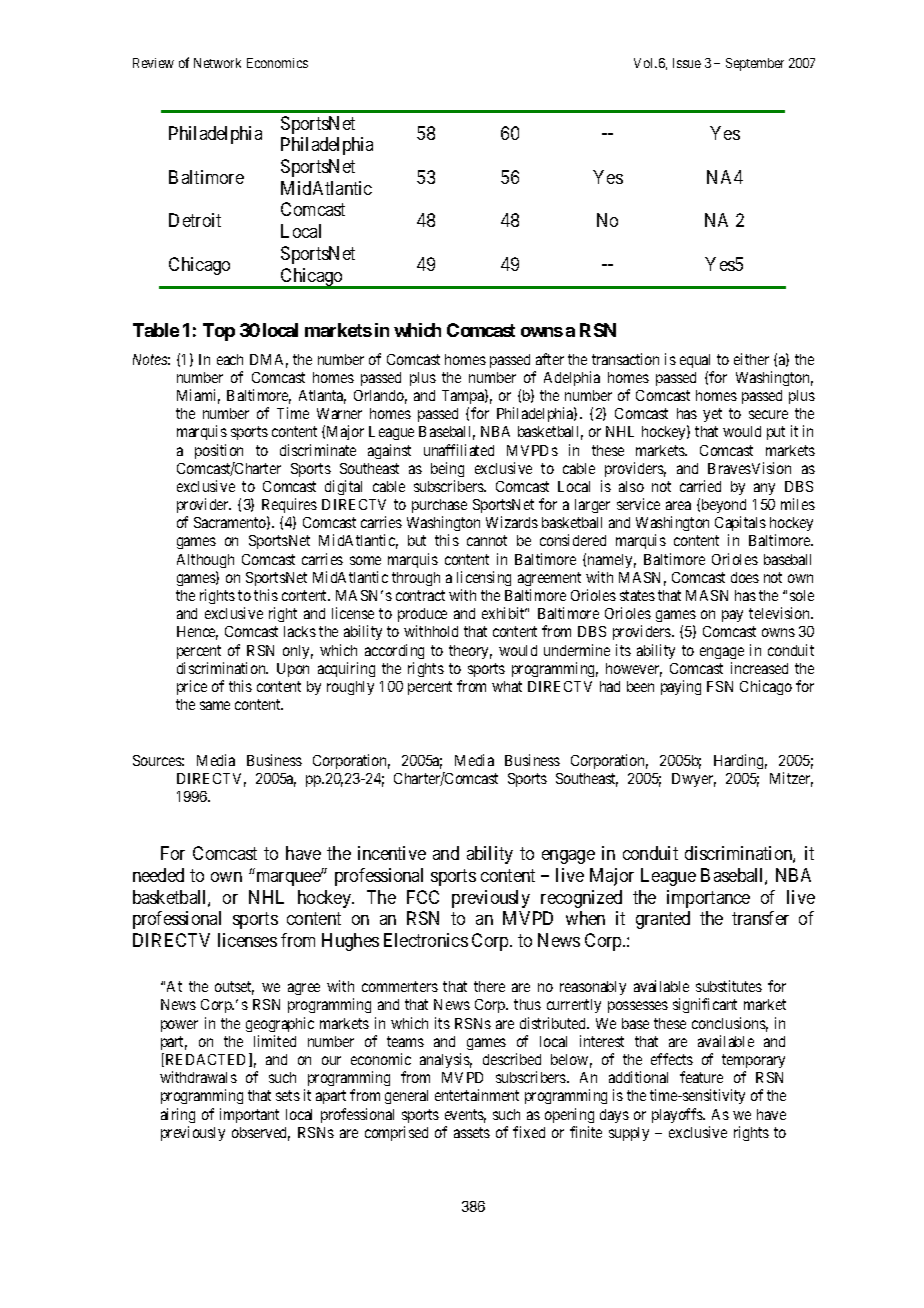 This screenshot has width=924, height=1308. What do you see at coordinates (249, 1115) in the screenshot?
I see `important` at bounding box center [249, 1115].
